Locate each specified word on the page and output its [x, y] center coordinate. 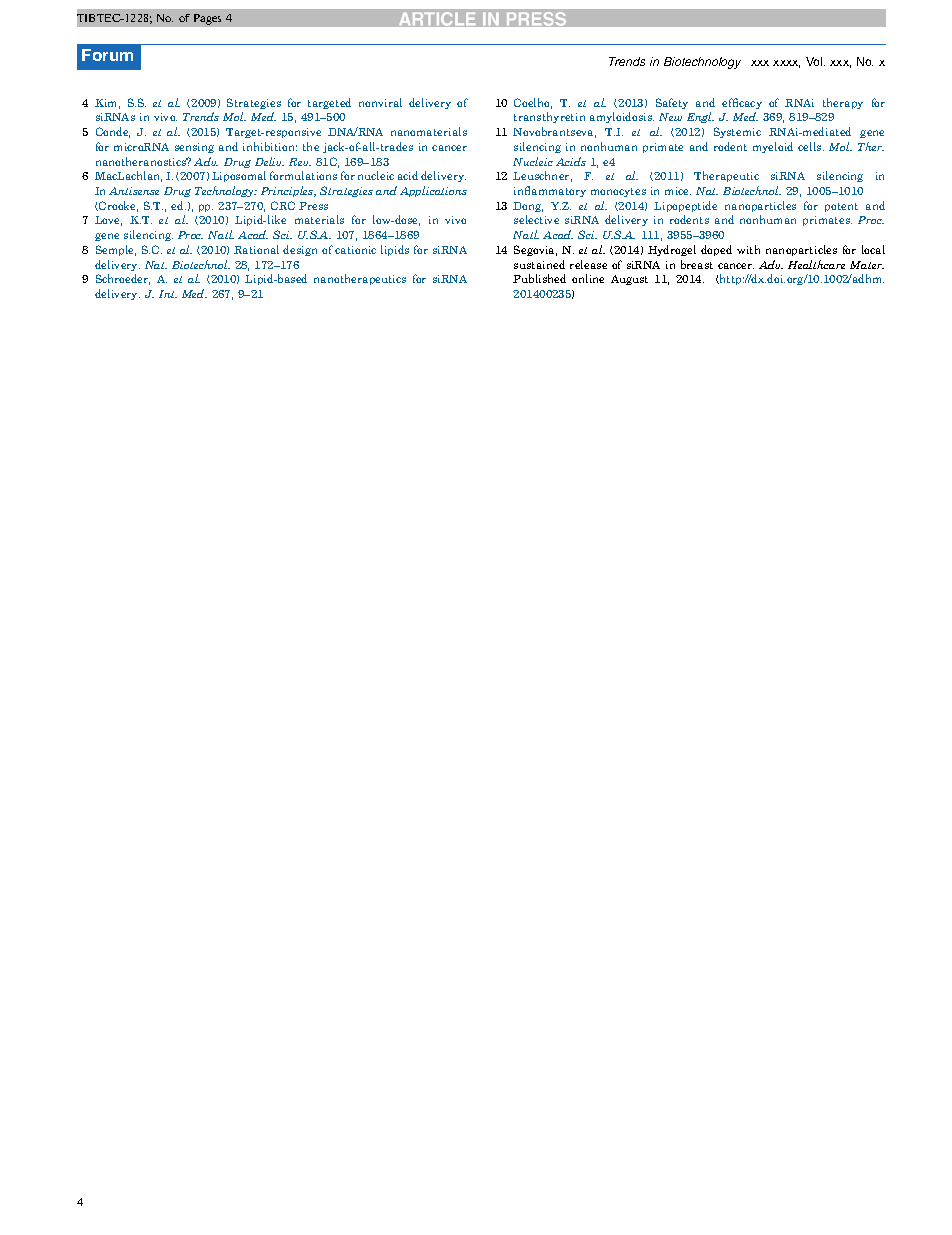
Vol [815, 61]
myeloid [773, 147]
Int [168, 294]
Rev [300, 162]
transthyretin [549, 117]
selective [536, 219]
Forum [107, 55]
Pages [207, 19]
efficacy [742, 103]
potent [841, 207]
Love [108, 221]
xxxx [786, 64]
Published [539, 278]
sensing [194, 148]
